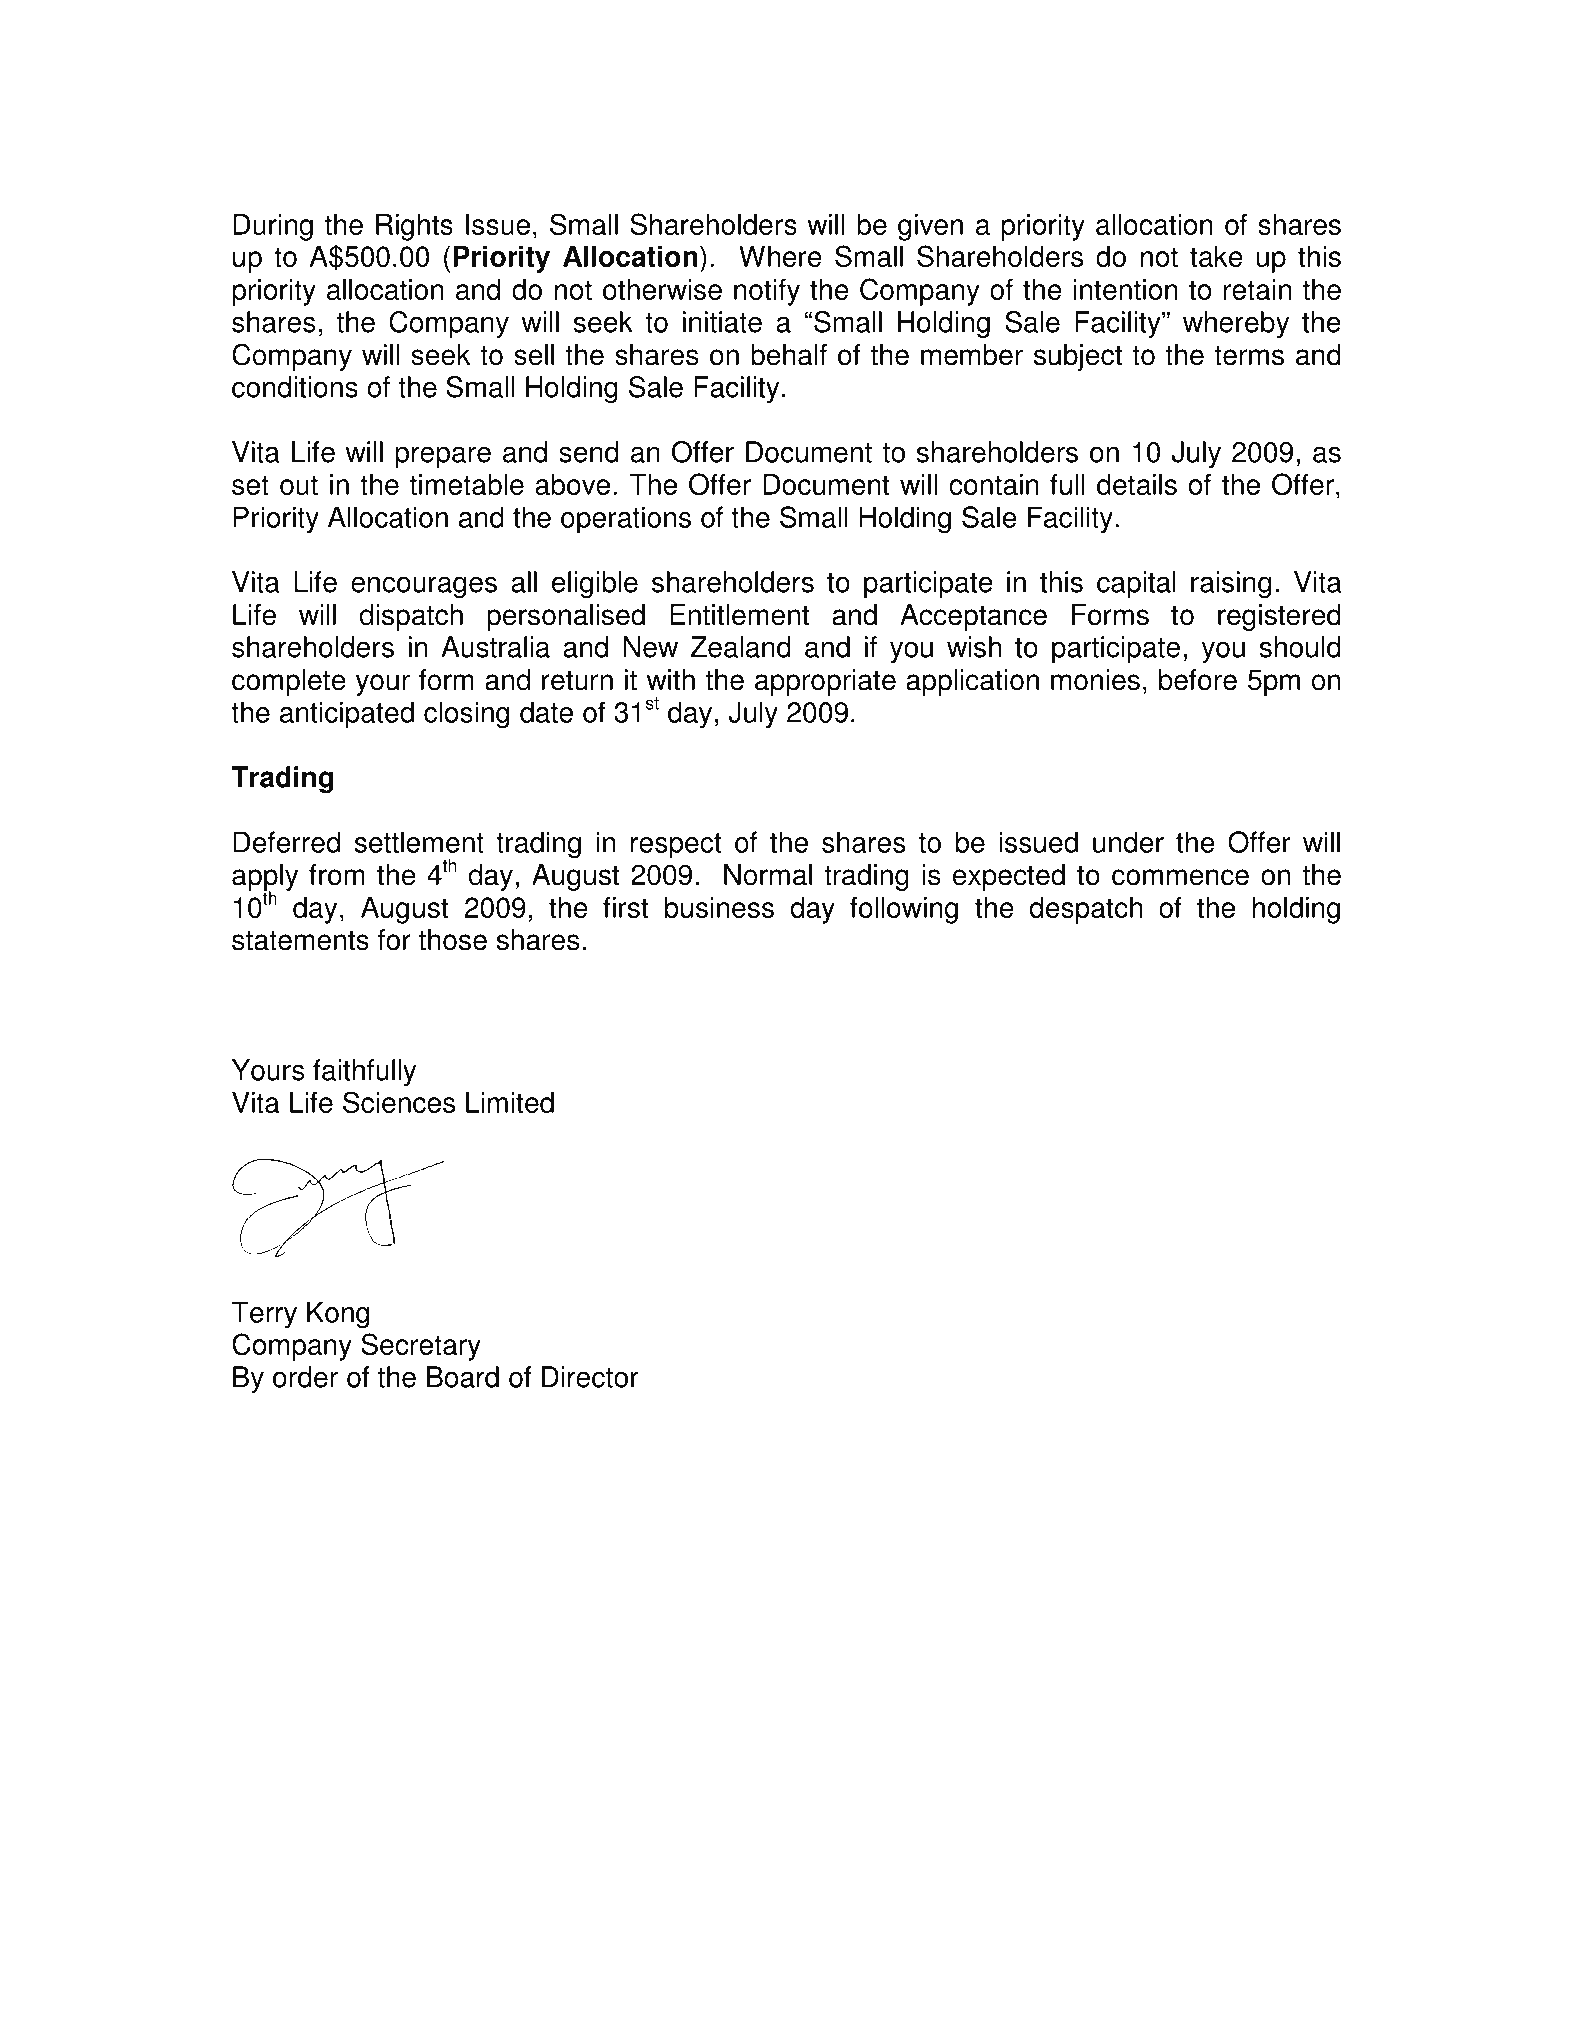 The height and width of the document is (2036, 1573). I want to click on Secretary, so click(421, 1347).
